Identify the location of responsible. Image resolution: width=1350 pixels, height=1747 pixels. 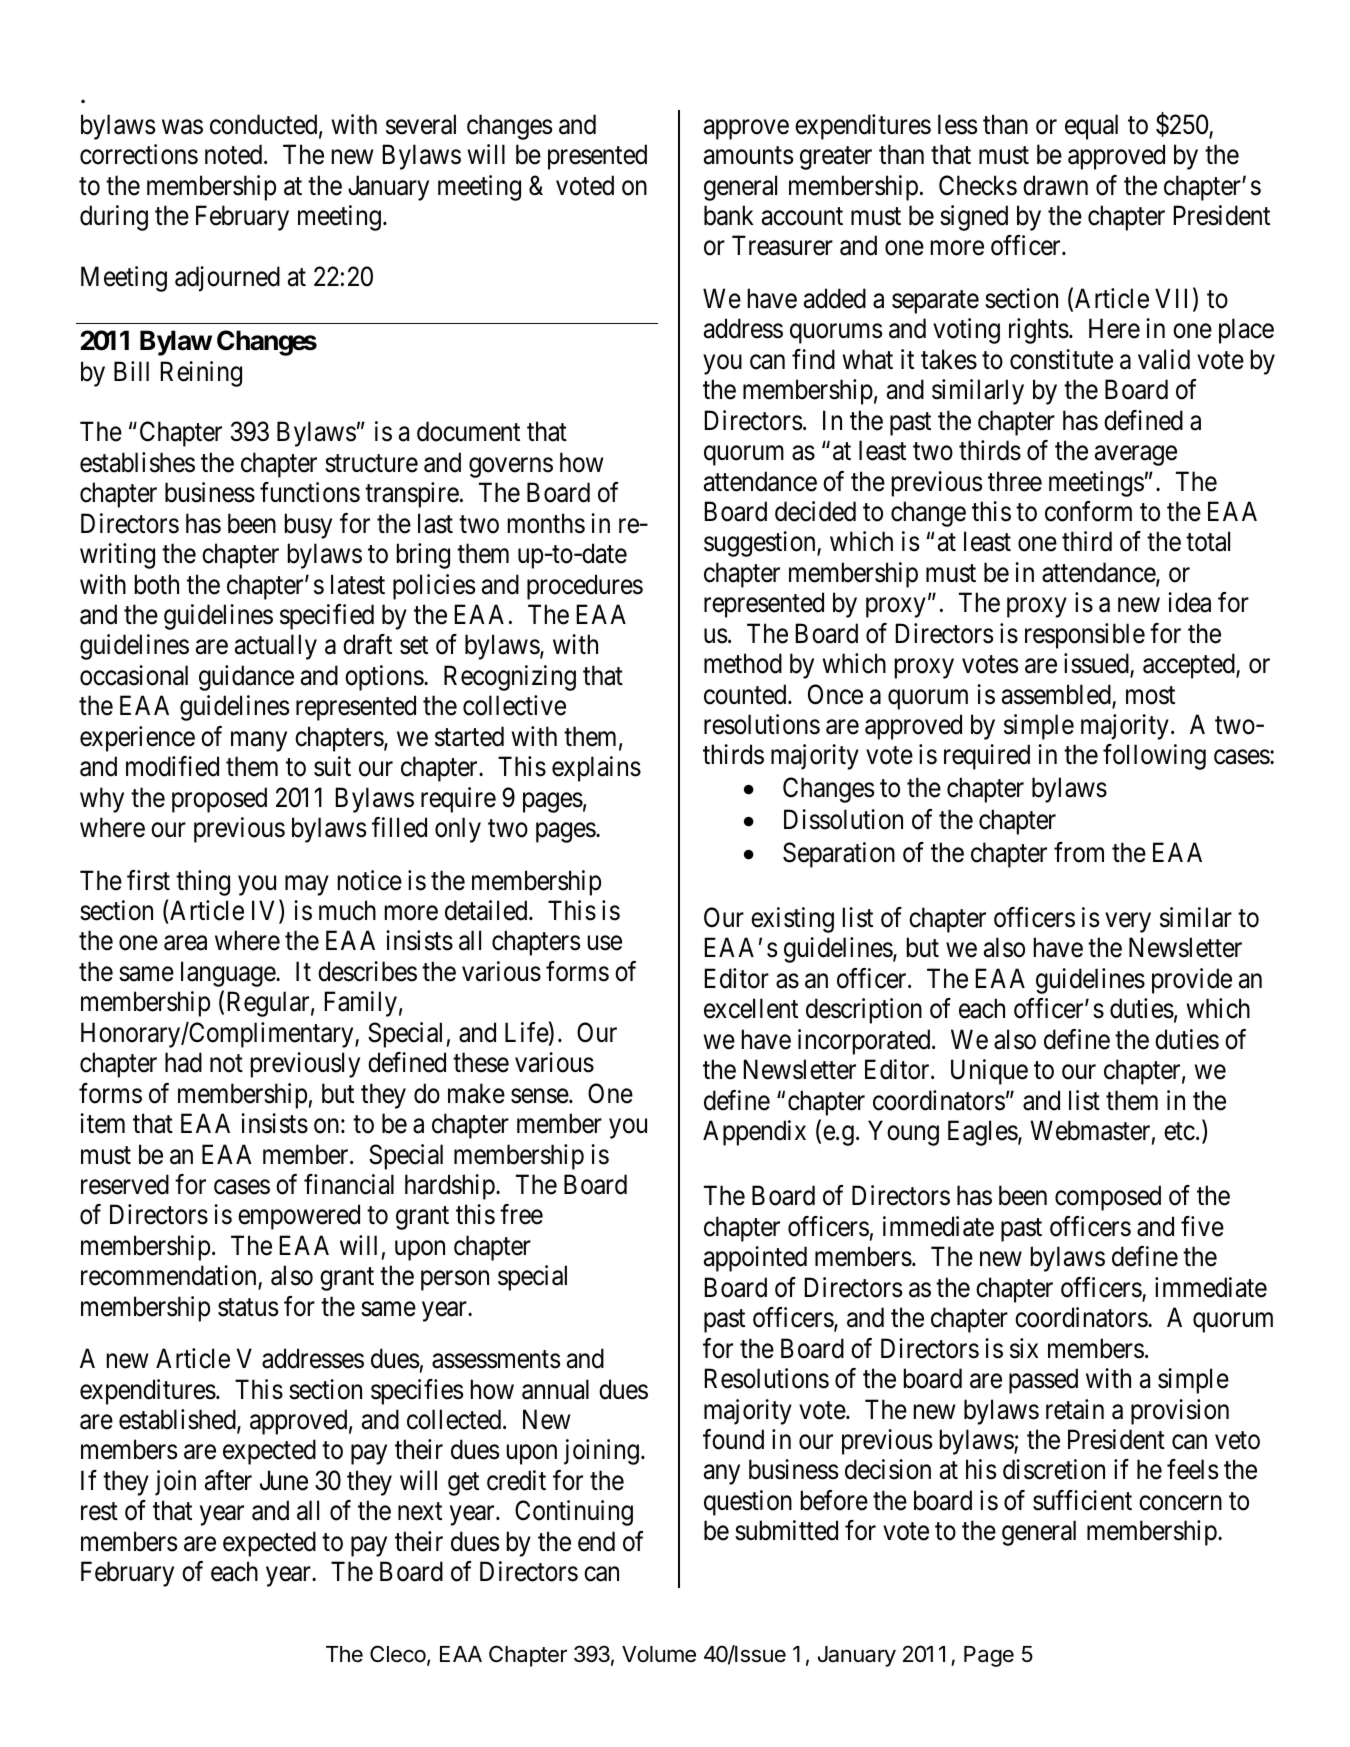
(1085, 636).
